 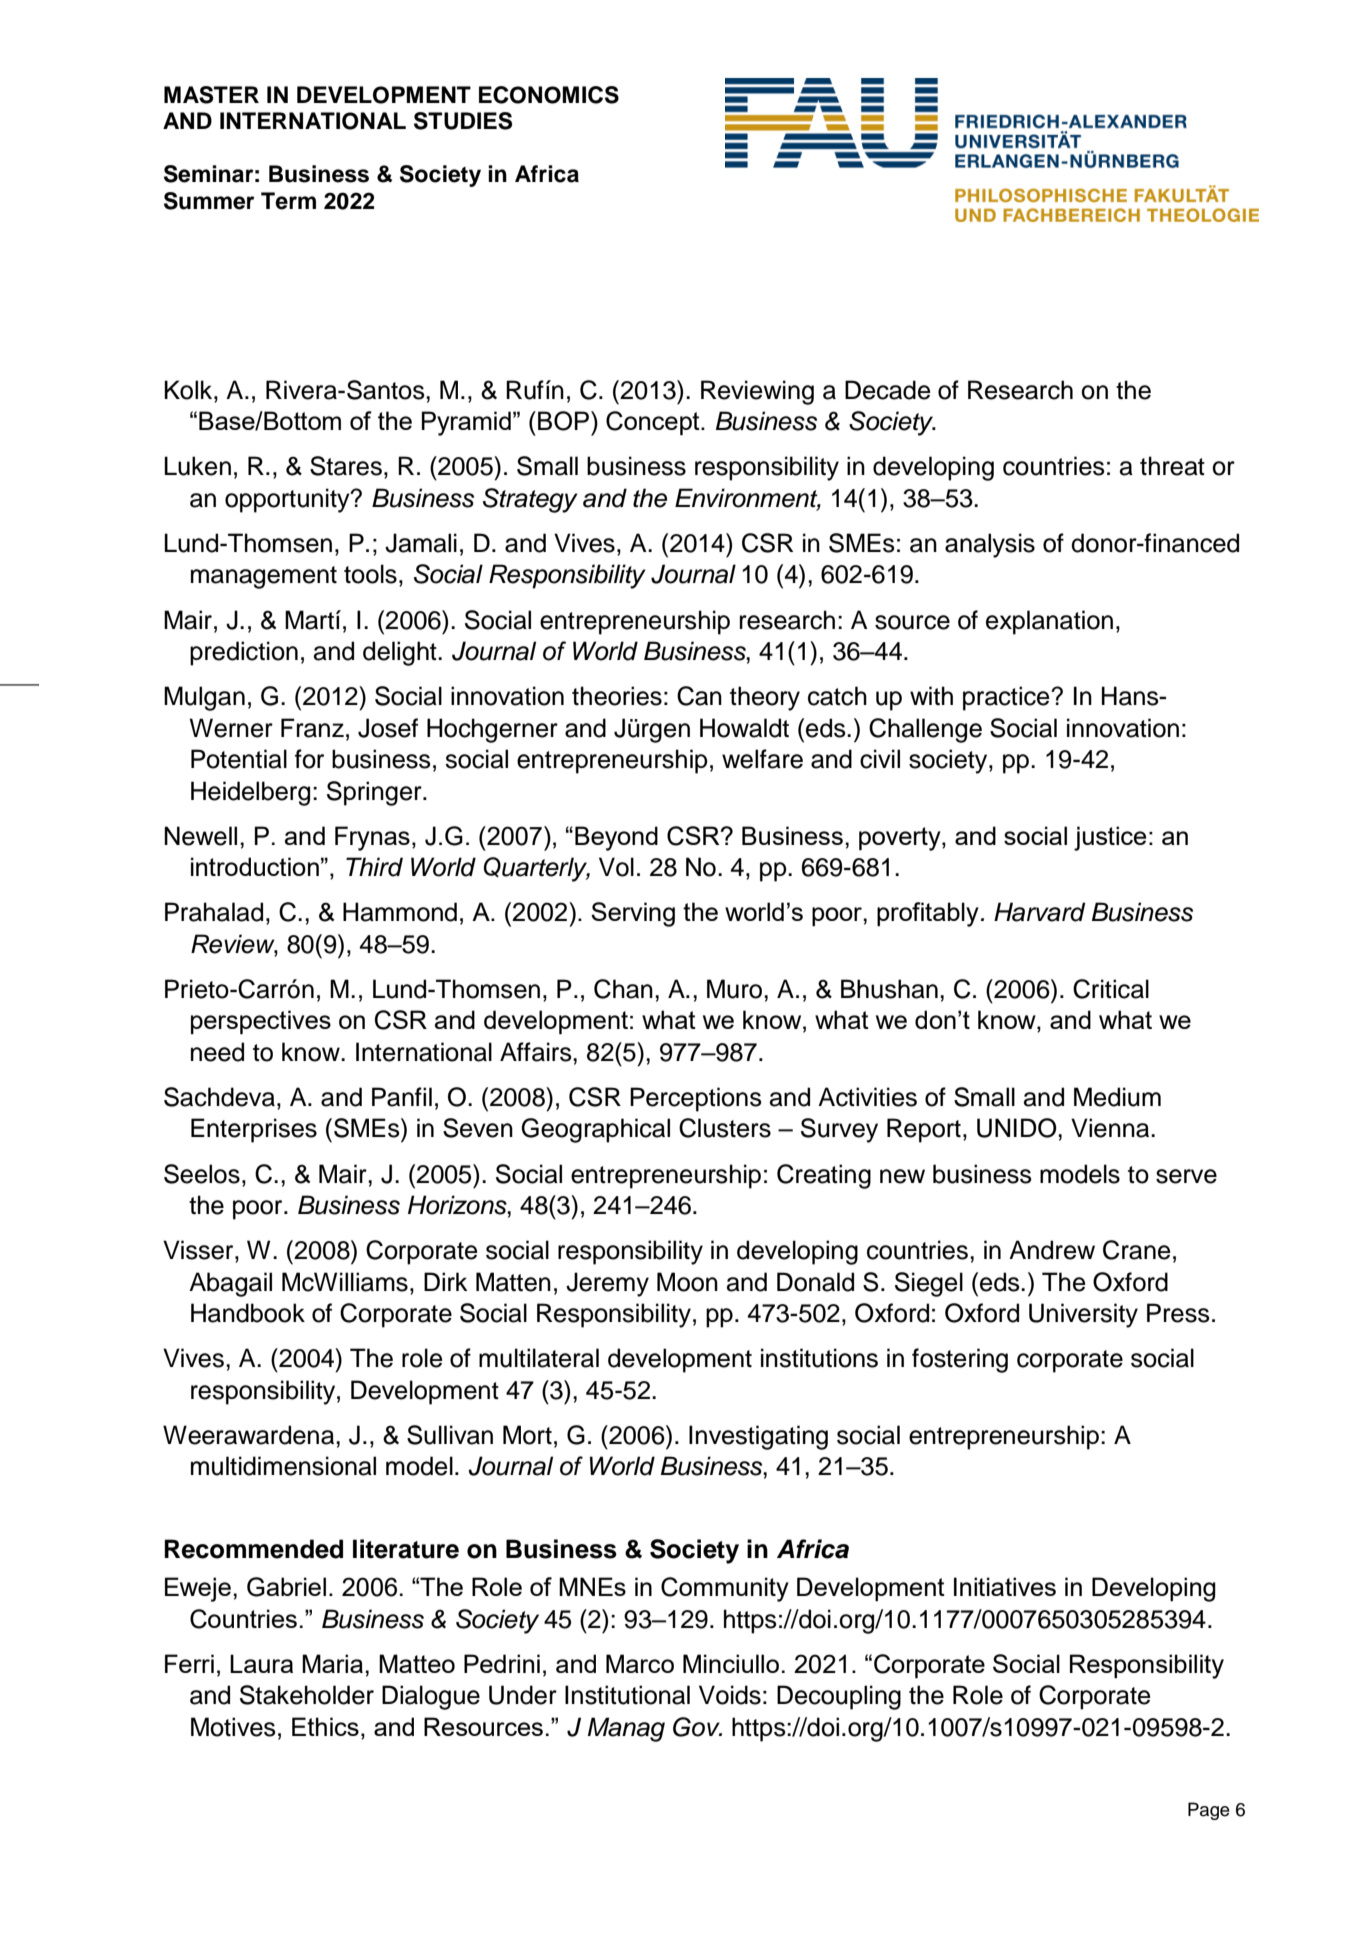 I want to click on Ethics, so click(x=325, y=1726).
